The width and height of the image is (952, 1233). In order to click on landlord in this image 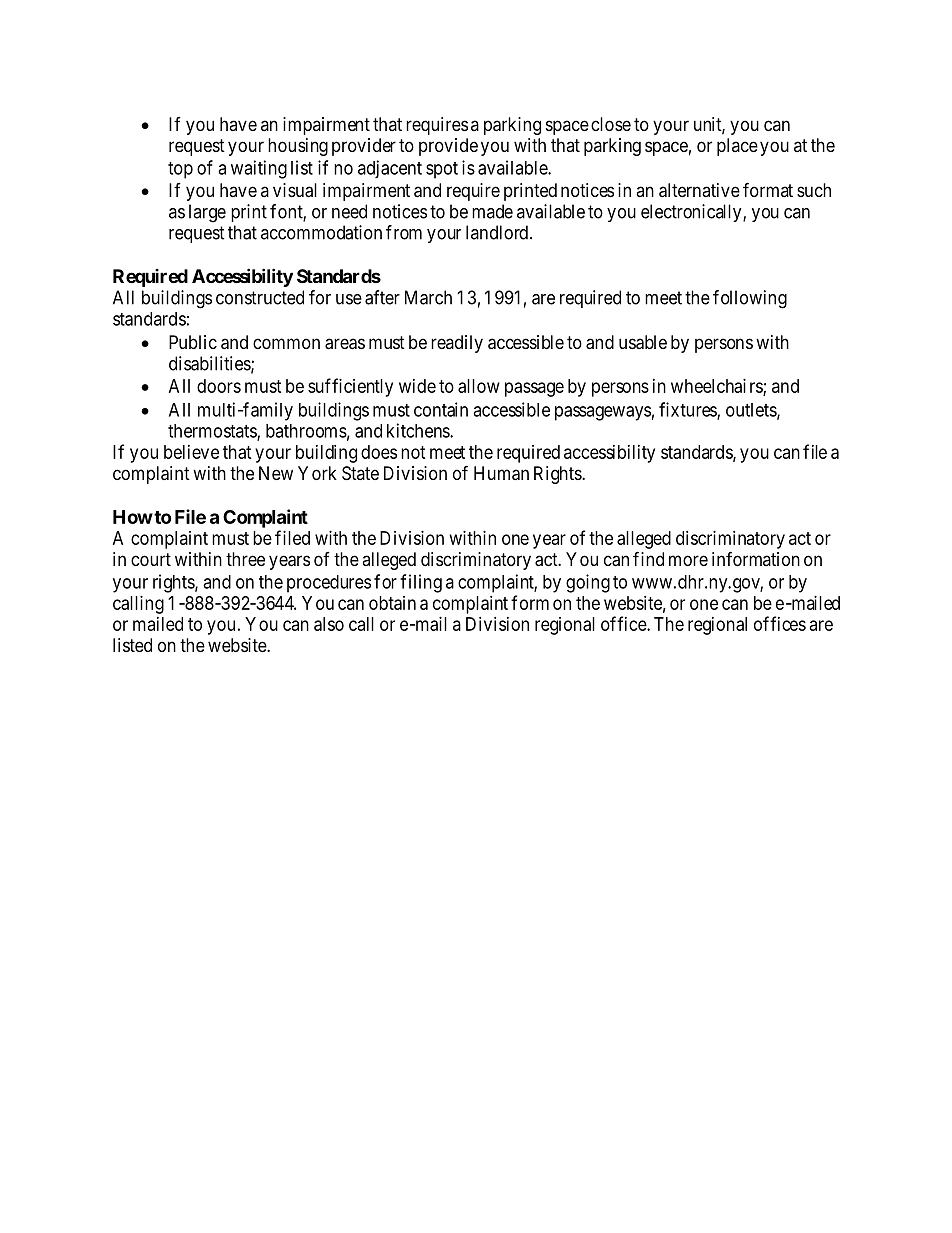, I will do `click(497, 232)`.
